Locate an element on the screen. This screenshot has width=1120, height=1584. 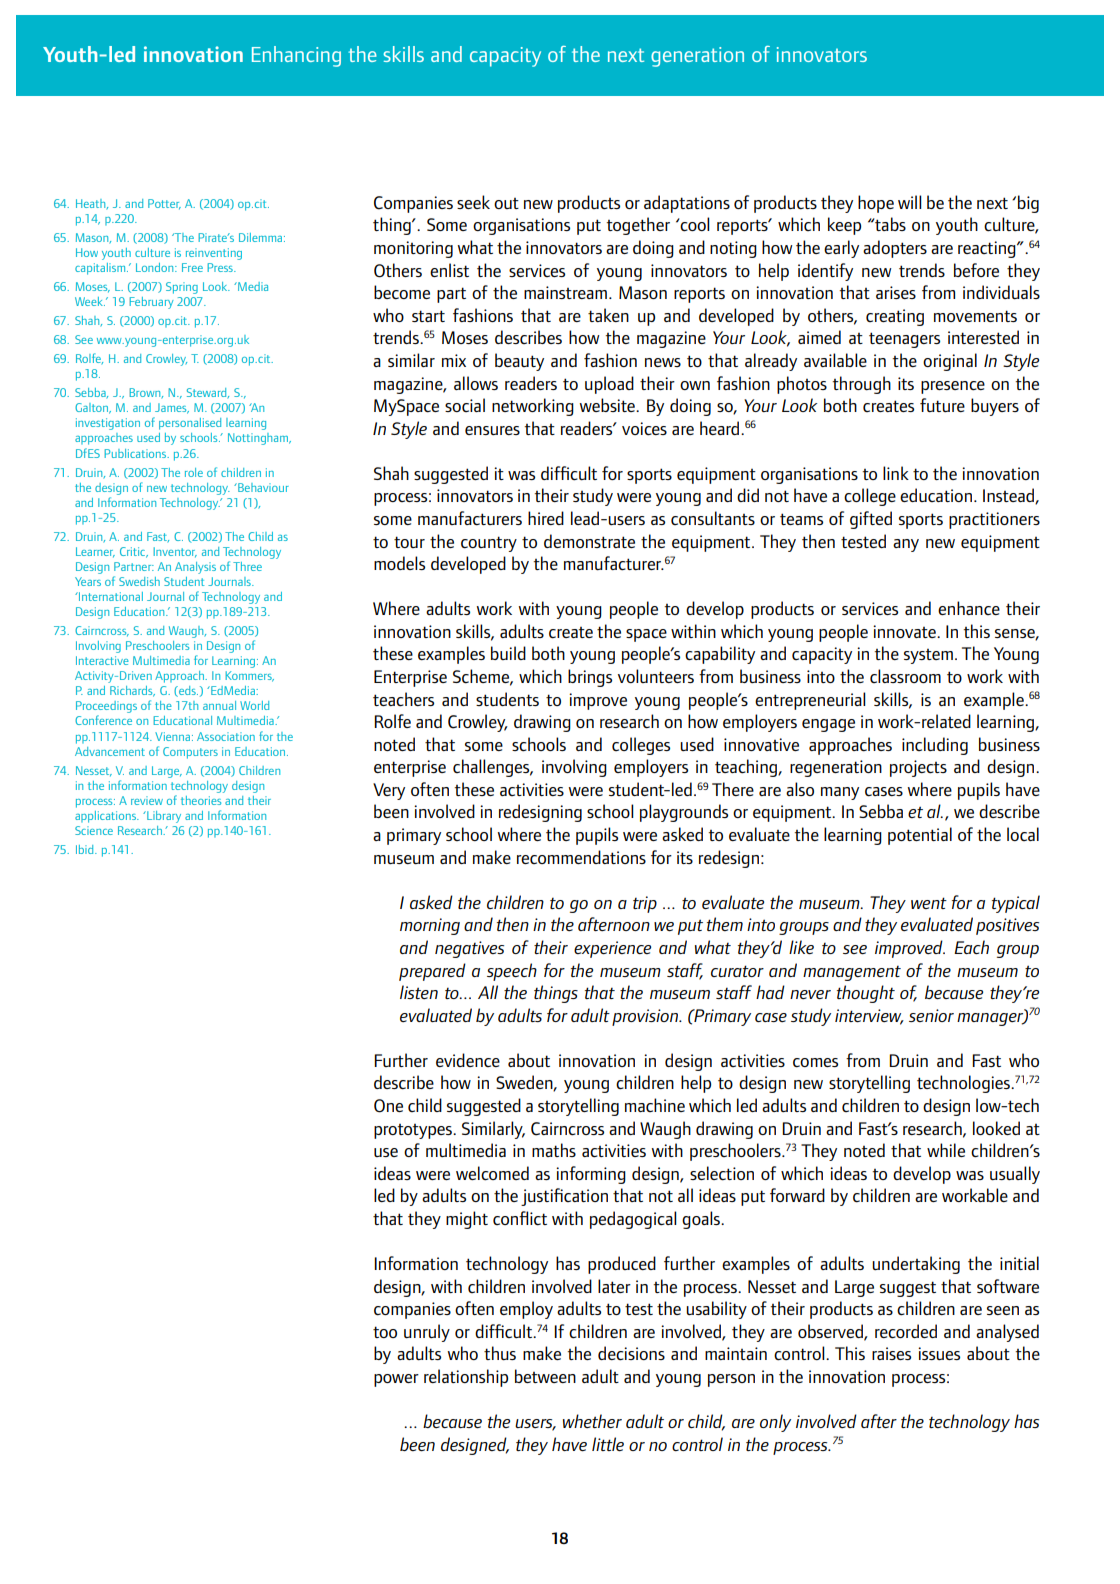
James is located at coordinates (172, 408).
